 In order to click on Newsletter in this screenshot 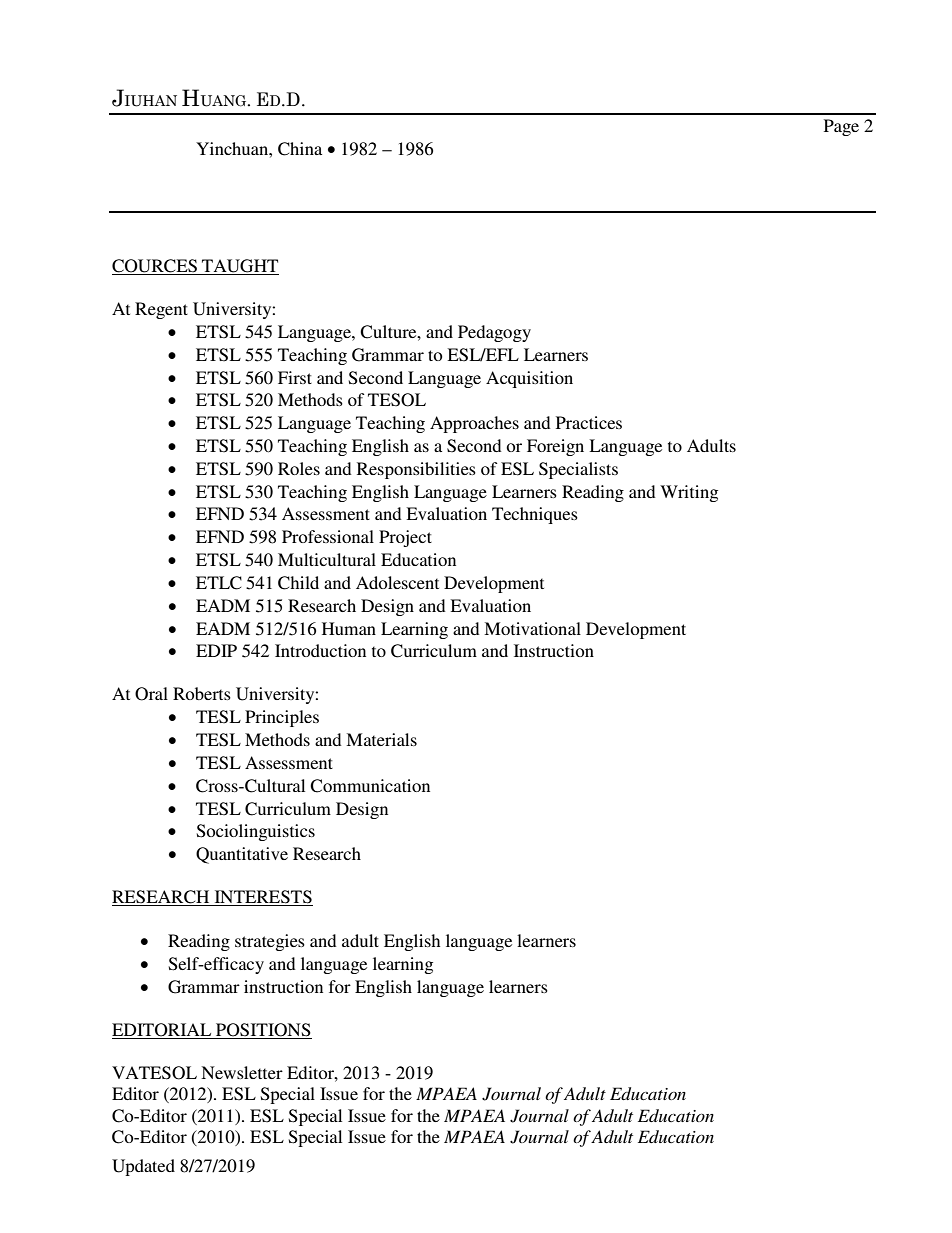, I will do `click(242, 1072)`.
